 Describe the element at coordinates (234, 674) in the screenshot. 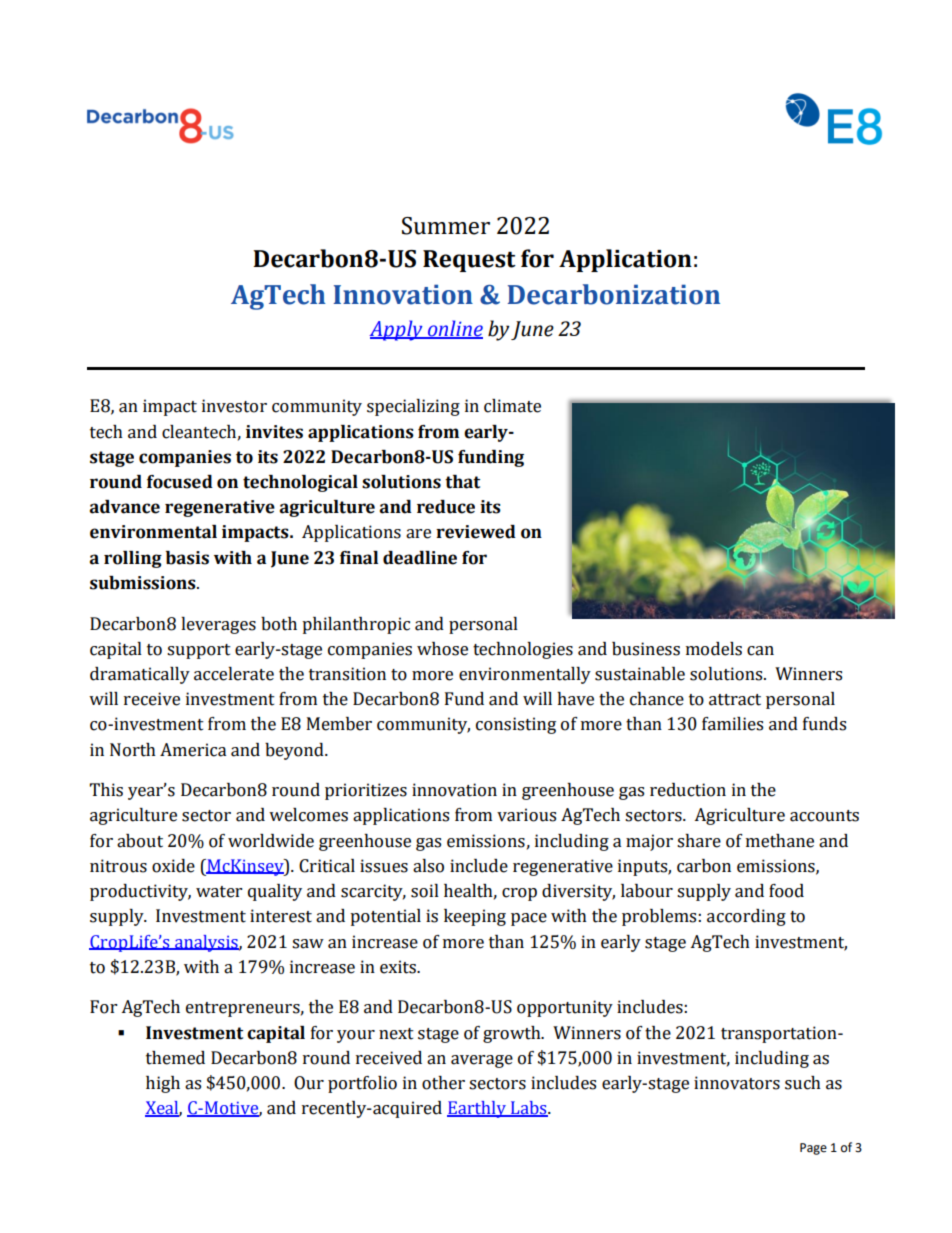

I see `accelerate` at that location.
